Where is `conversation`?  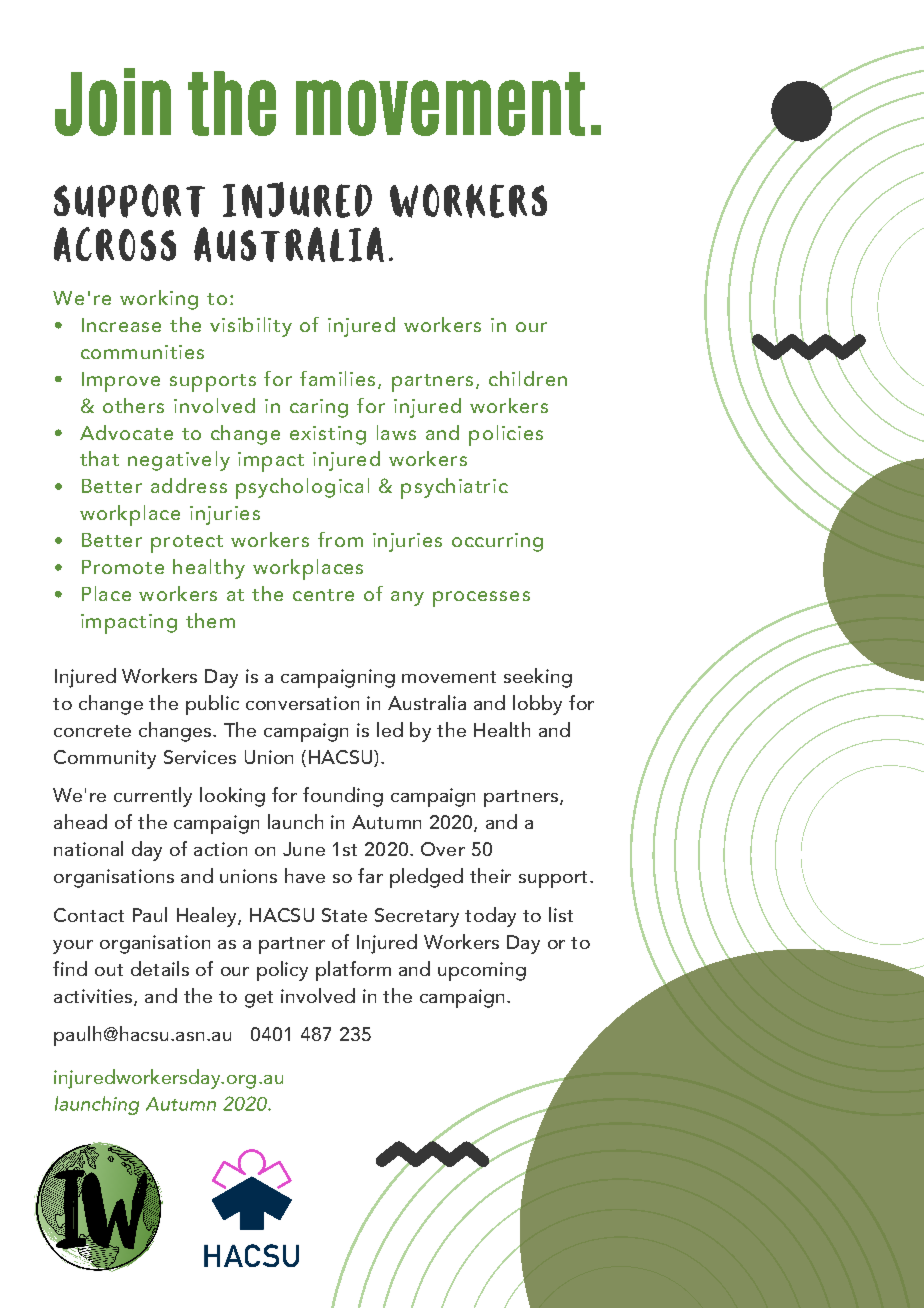 conversation is located at coordinates (302, 703).
